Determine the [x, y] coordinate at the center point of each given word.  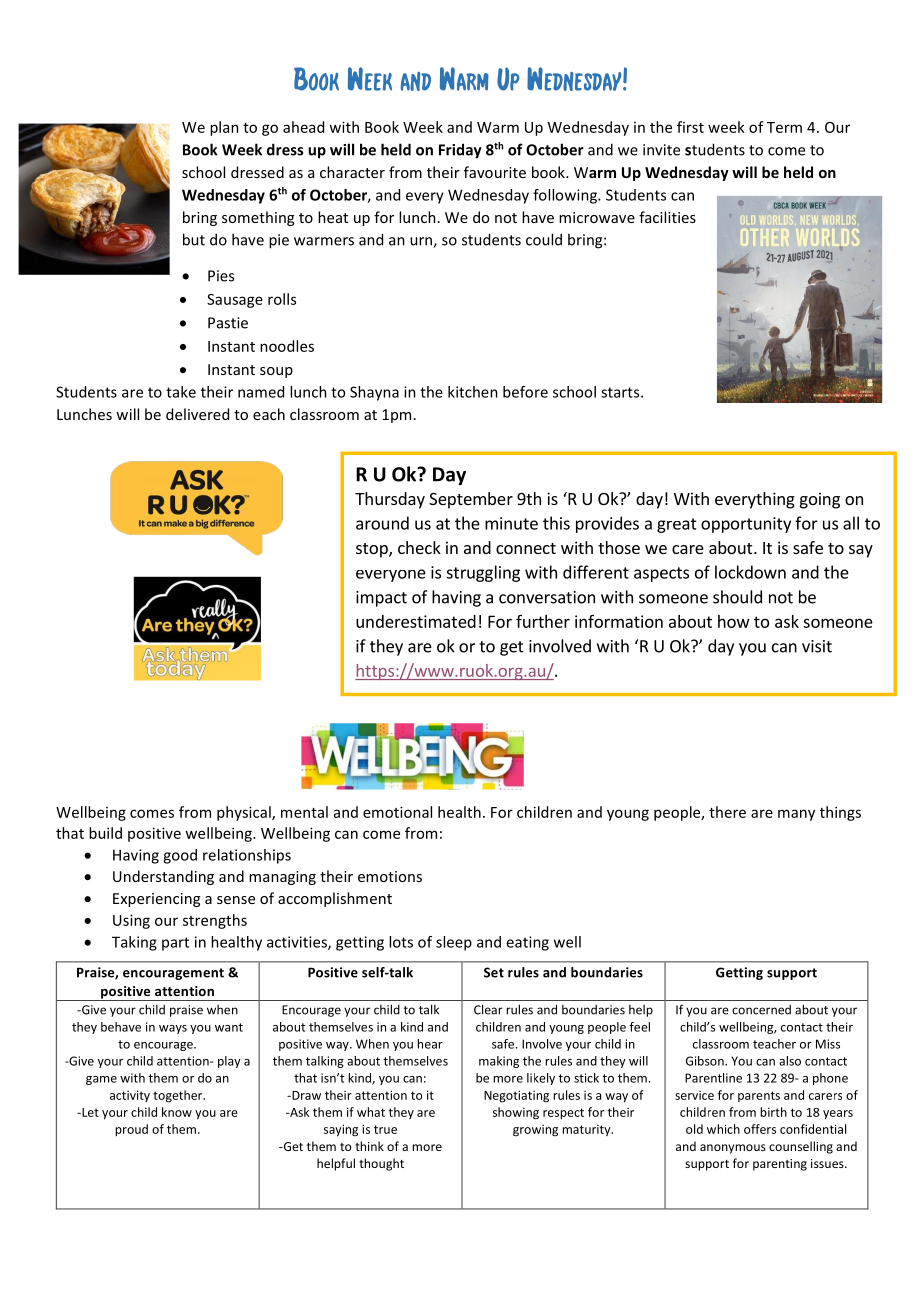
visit [817, 646]
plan [224, 128]
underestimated [416, 621]
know [177, 1112]
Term [784, 127]
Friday [460, 151]
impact [381, 599]
